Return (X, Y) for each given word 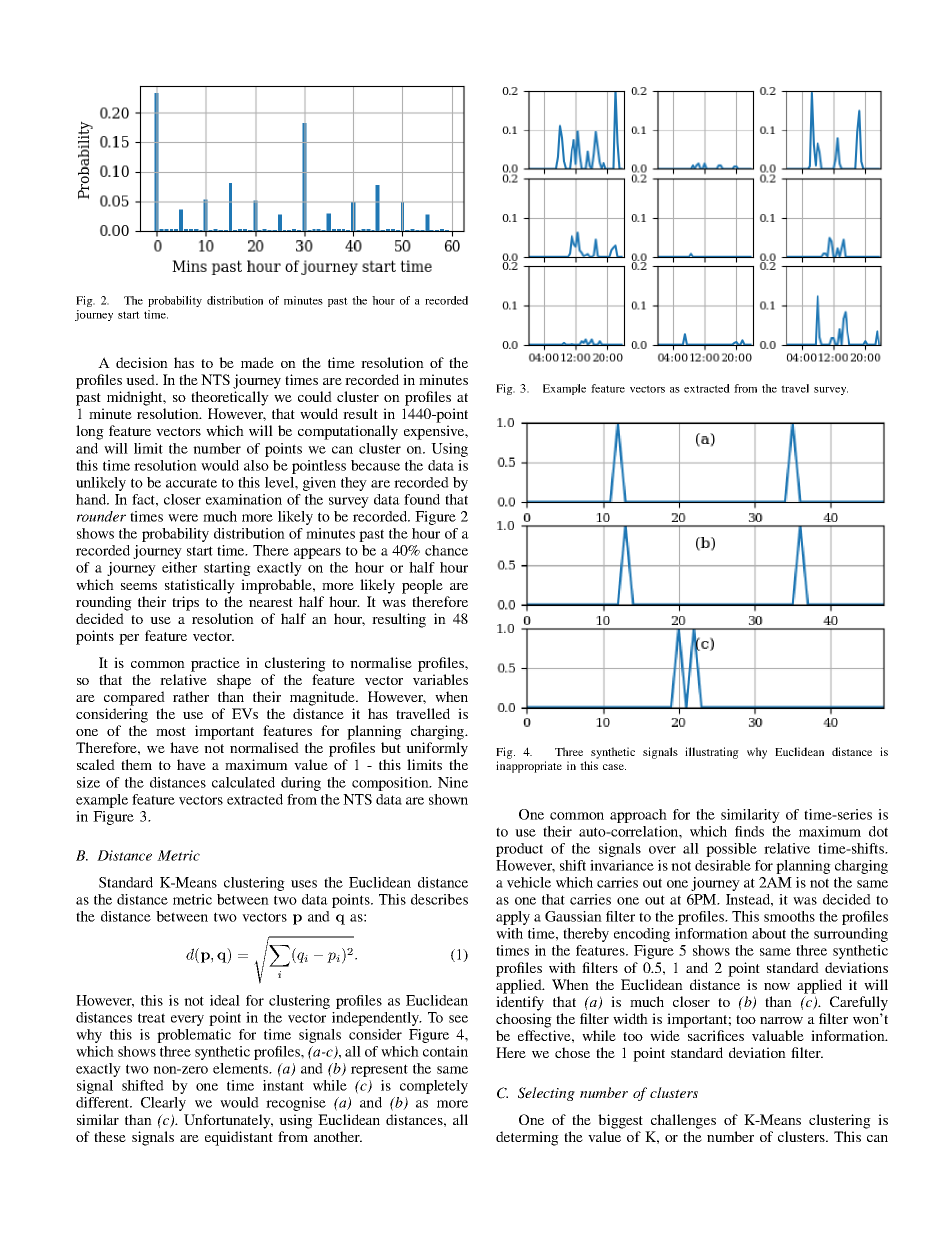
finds (749, 831)
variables (440, 679)
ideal (225, 1000)
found (422, 499)
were (183, 518)
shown (448, 799)
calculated (243, 782)
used (141, 379)
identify (520, 1003)
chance (446, 550)
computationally (348, 432)
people (422, 586)
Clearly (163, 1104)
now (777, 986)
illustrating (712, 753)
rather (191, 696)
